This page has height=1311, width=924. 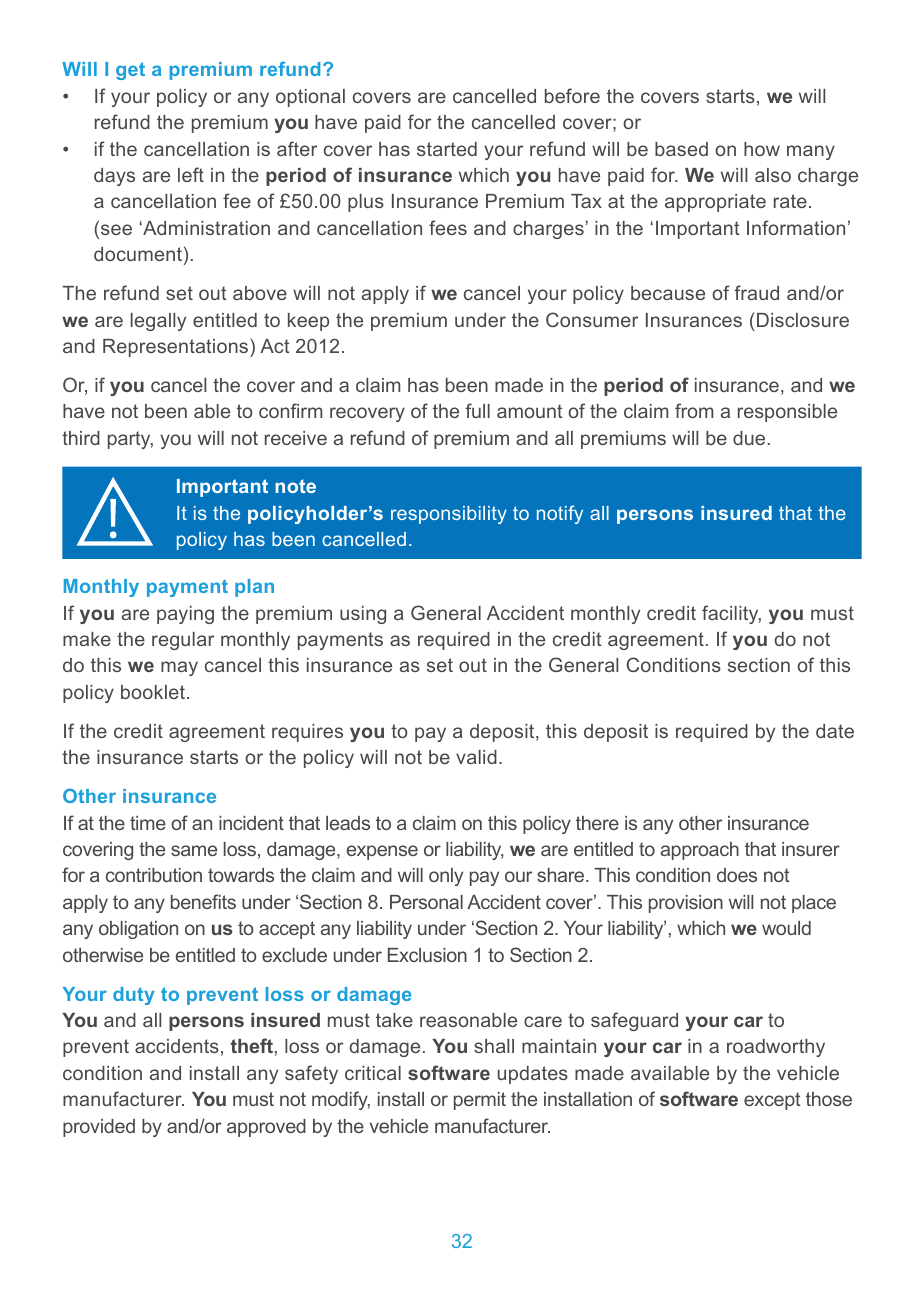 I want to click on valid, so click(x=476, y=757).
